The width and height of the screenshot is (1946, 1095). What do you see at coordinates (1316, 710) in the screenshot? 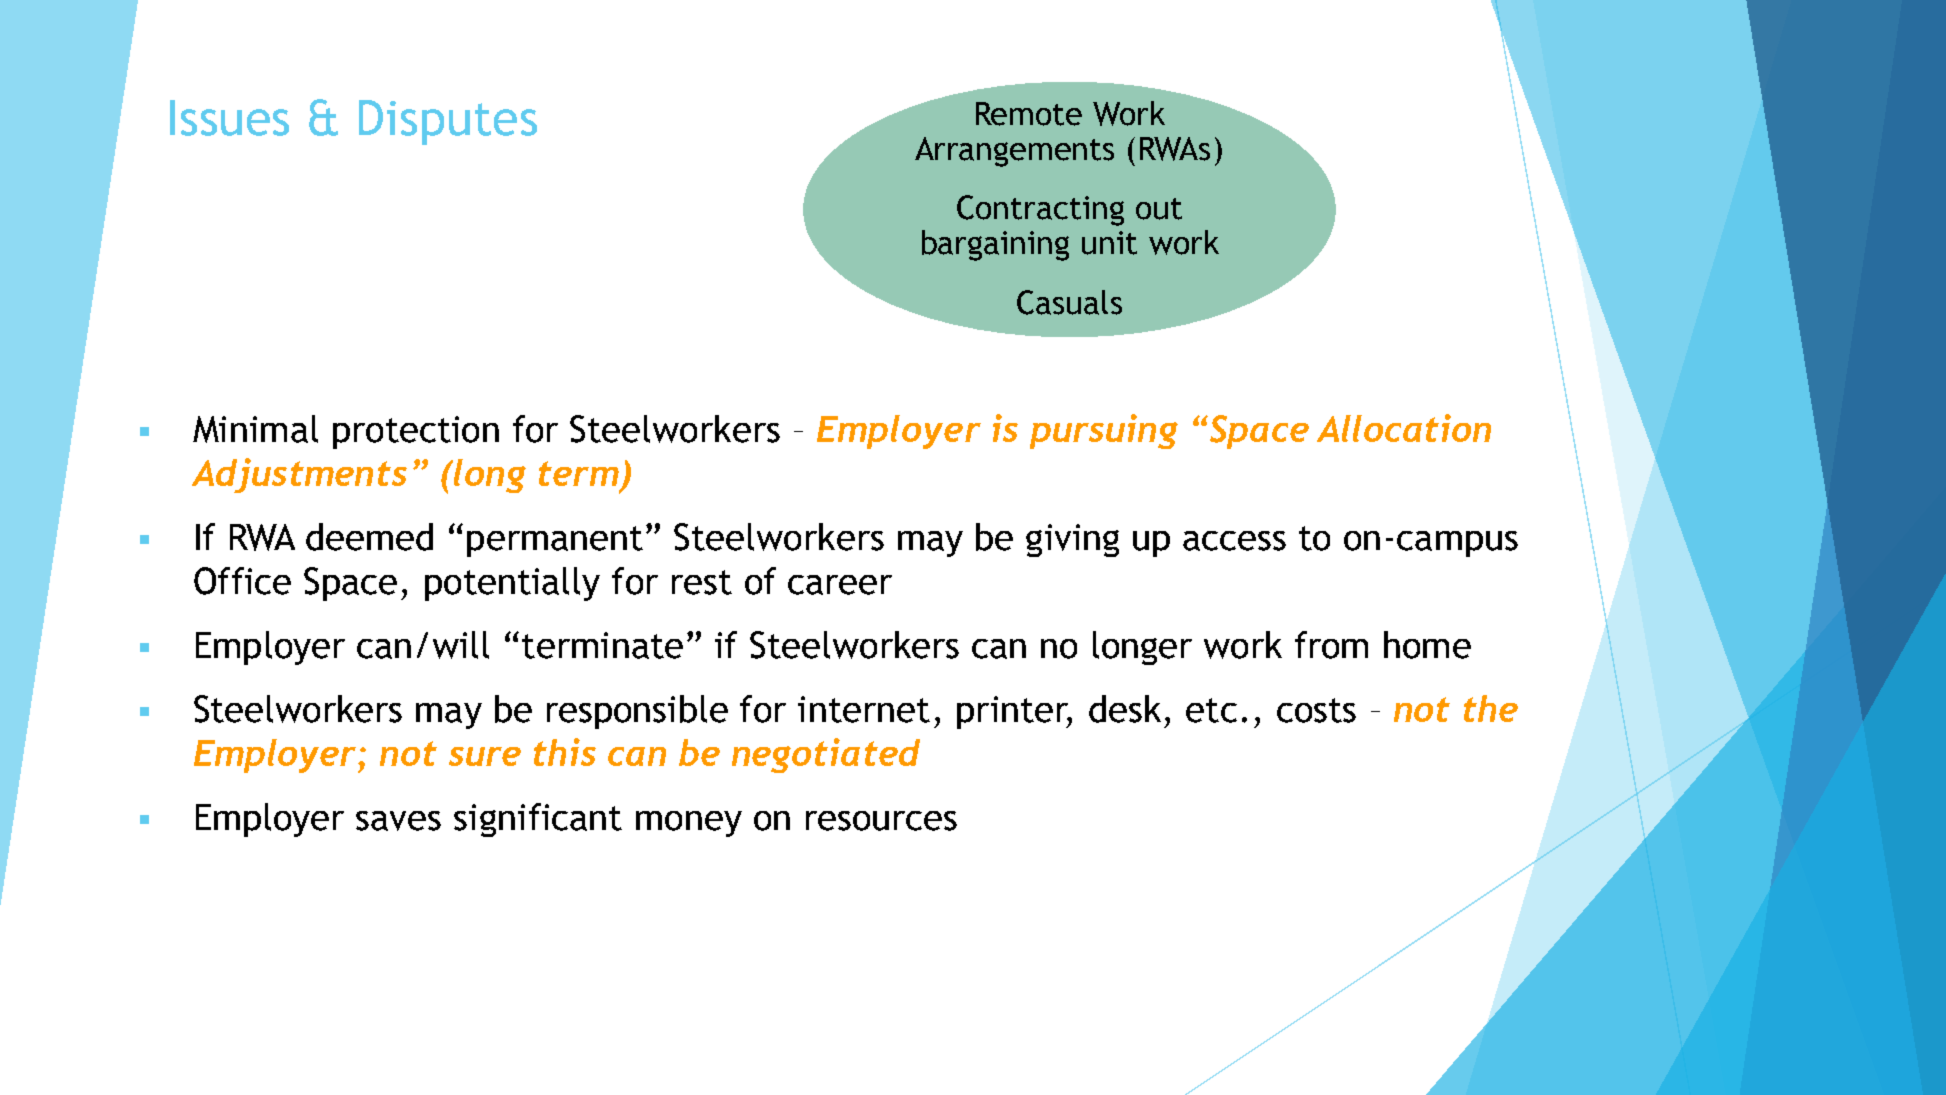
I see `costs` at bounding box center [1316, 710].
